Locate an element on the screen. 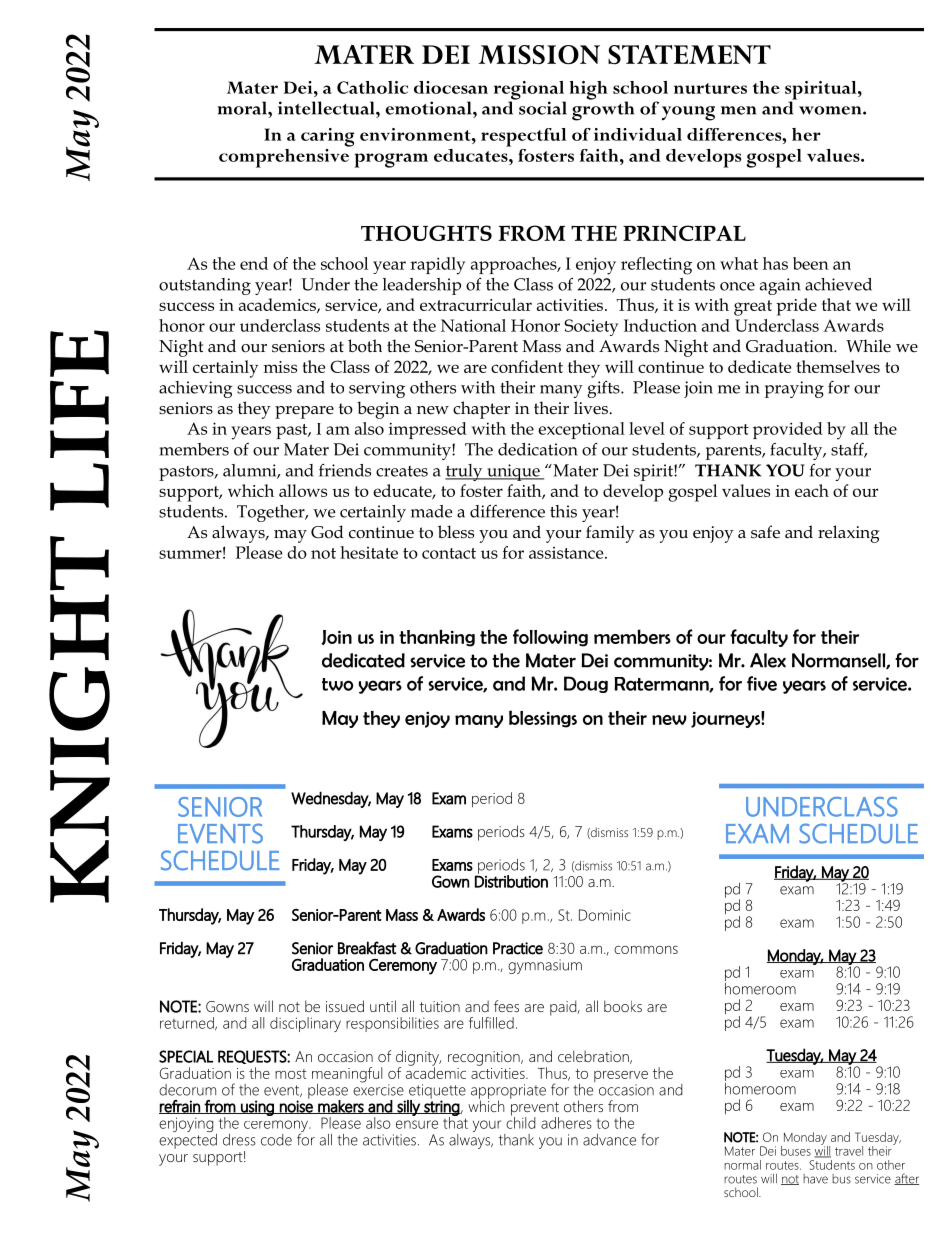 This screenshot has height=1233, width=952. five is located at coordinates (762, 683).
